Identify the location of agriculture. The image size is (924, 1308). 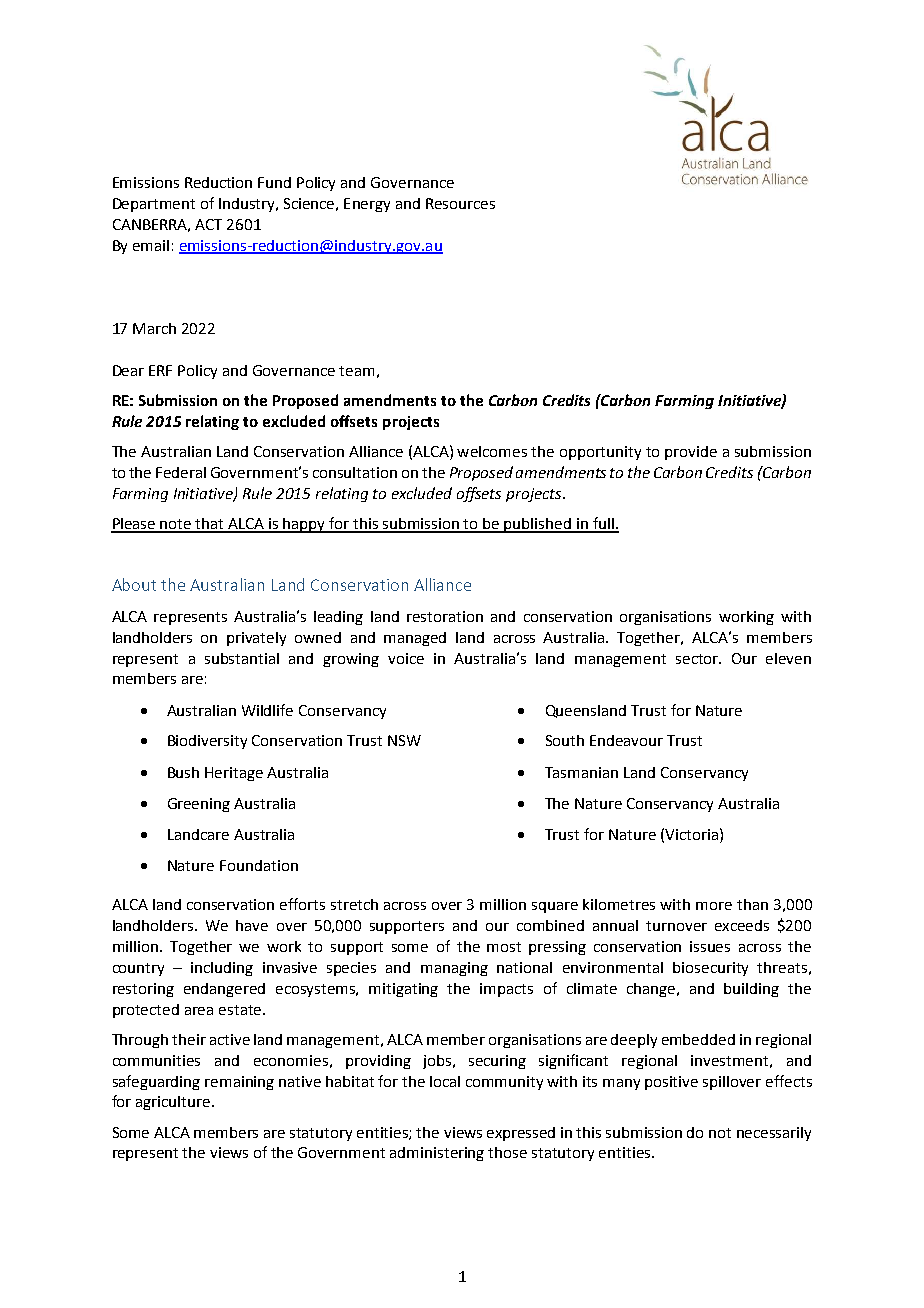
(174, 1103).
